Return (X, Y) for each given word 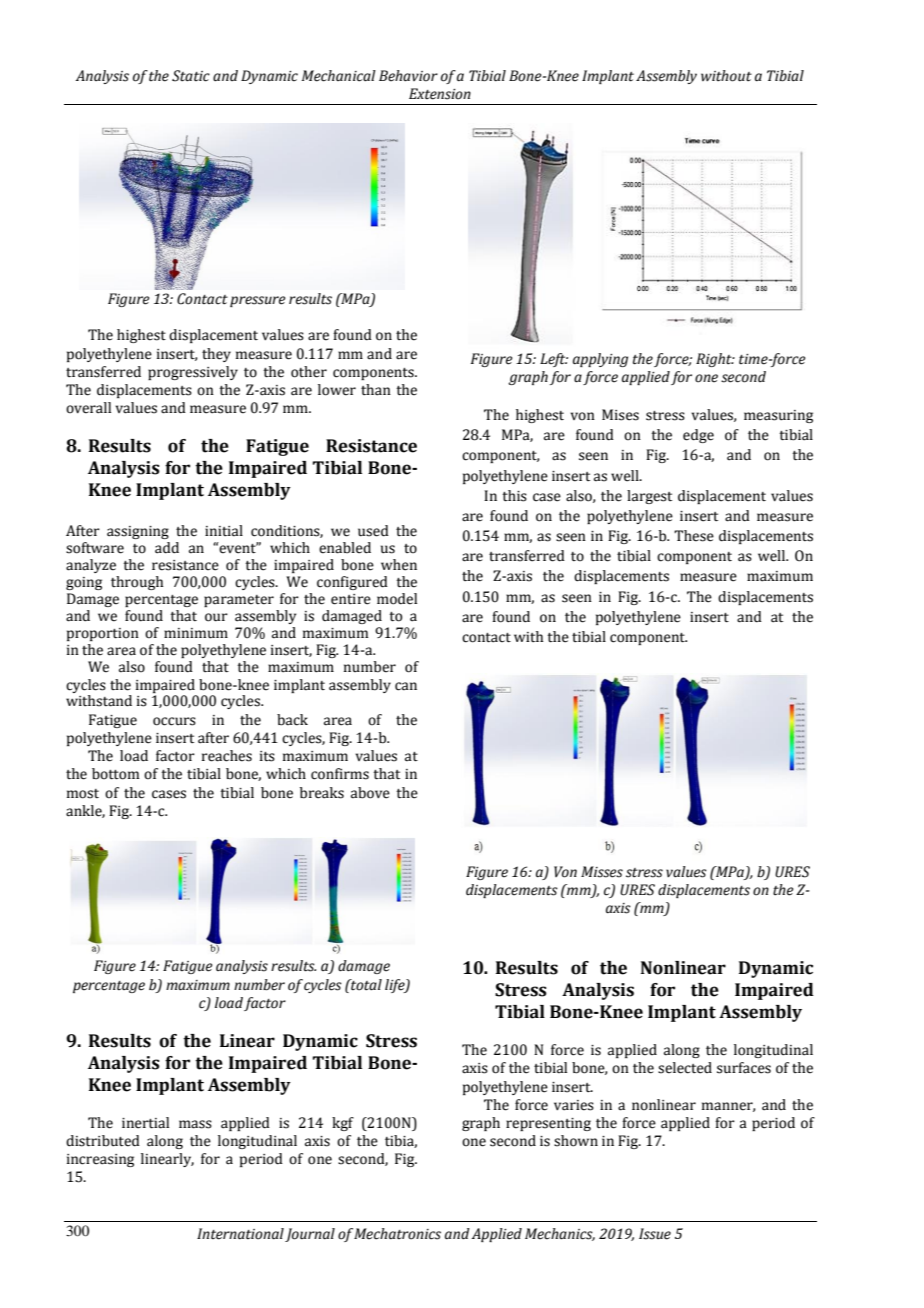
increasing (100, 1160)
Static (191, 76)
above (370, 793)
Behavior (408, 76)
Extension (440, 94)
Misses (602, 872)
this (514, 496)
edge (698, 436)
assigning (138, 532)
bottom (115, 774)
